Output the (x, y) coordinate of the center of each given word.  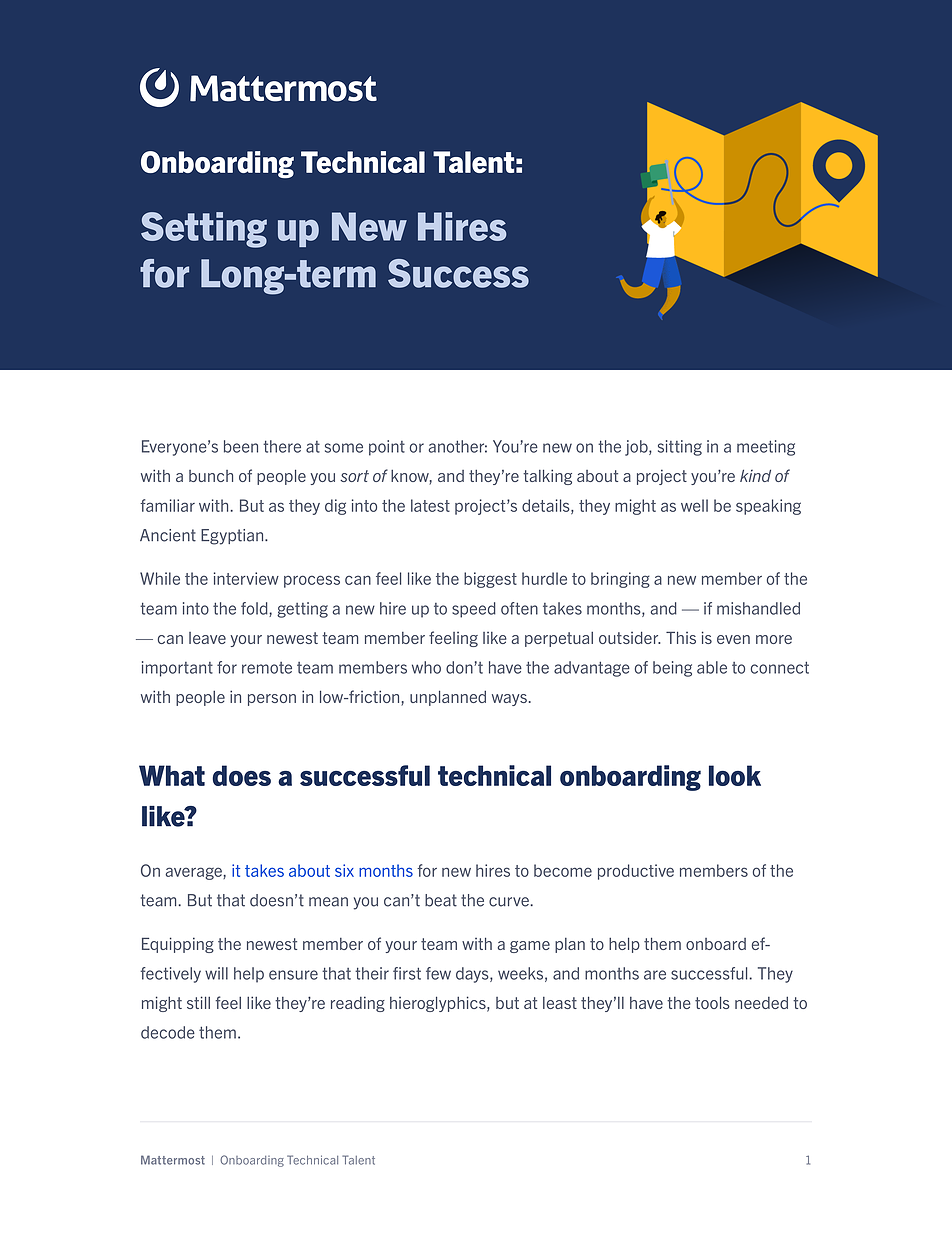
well (694, 505)
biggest (490, 580)
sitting (680, 448)
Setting (204, 230)
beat (441, 900)
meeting (766, 448)
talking (547, 477)
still (198, 1002)
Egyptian (233, 537)
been (241, 446)
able (712, 667)
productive (636, 872)
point (387, 448)
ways (509, 700)
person (272, 700)
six (344, 870)
